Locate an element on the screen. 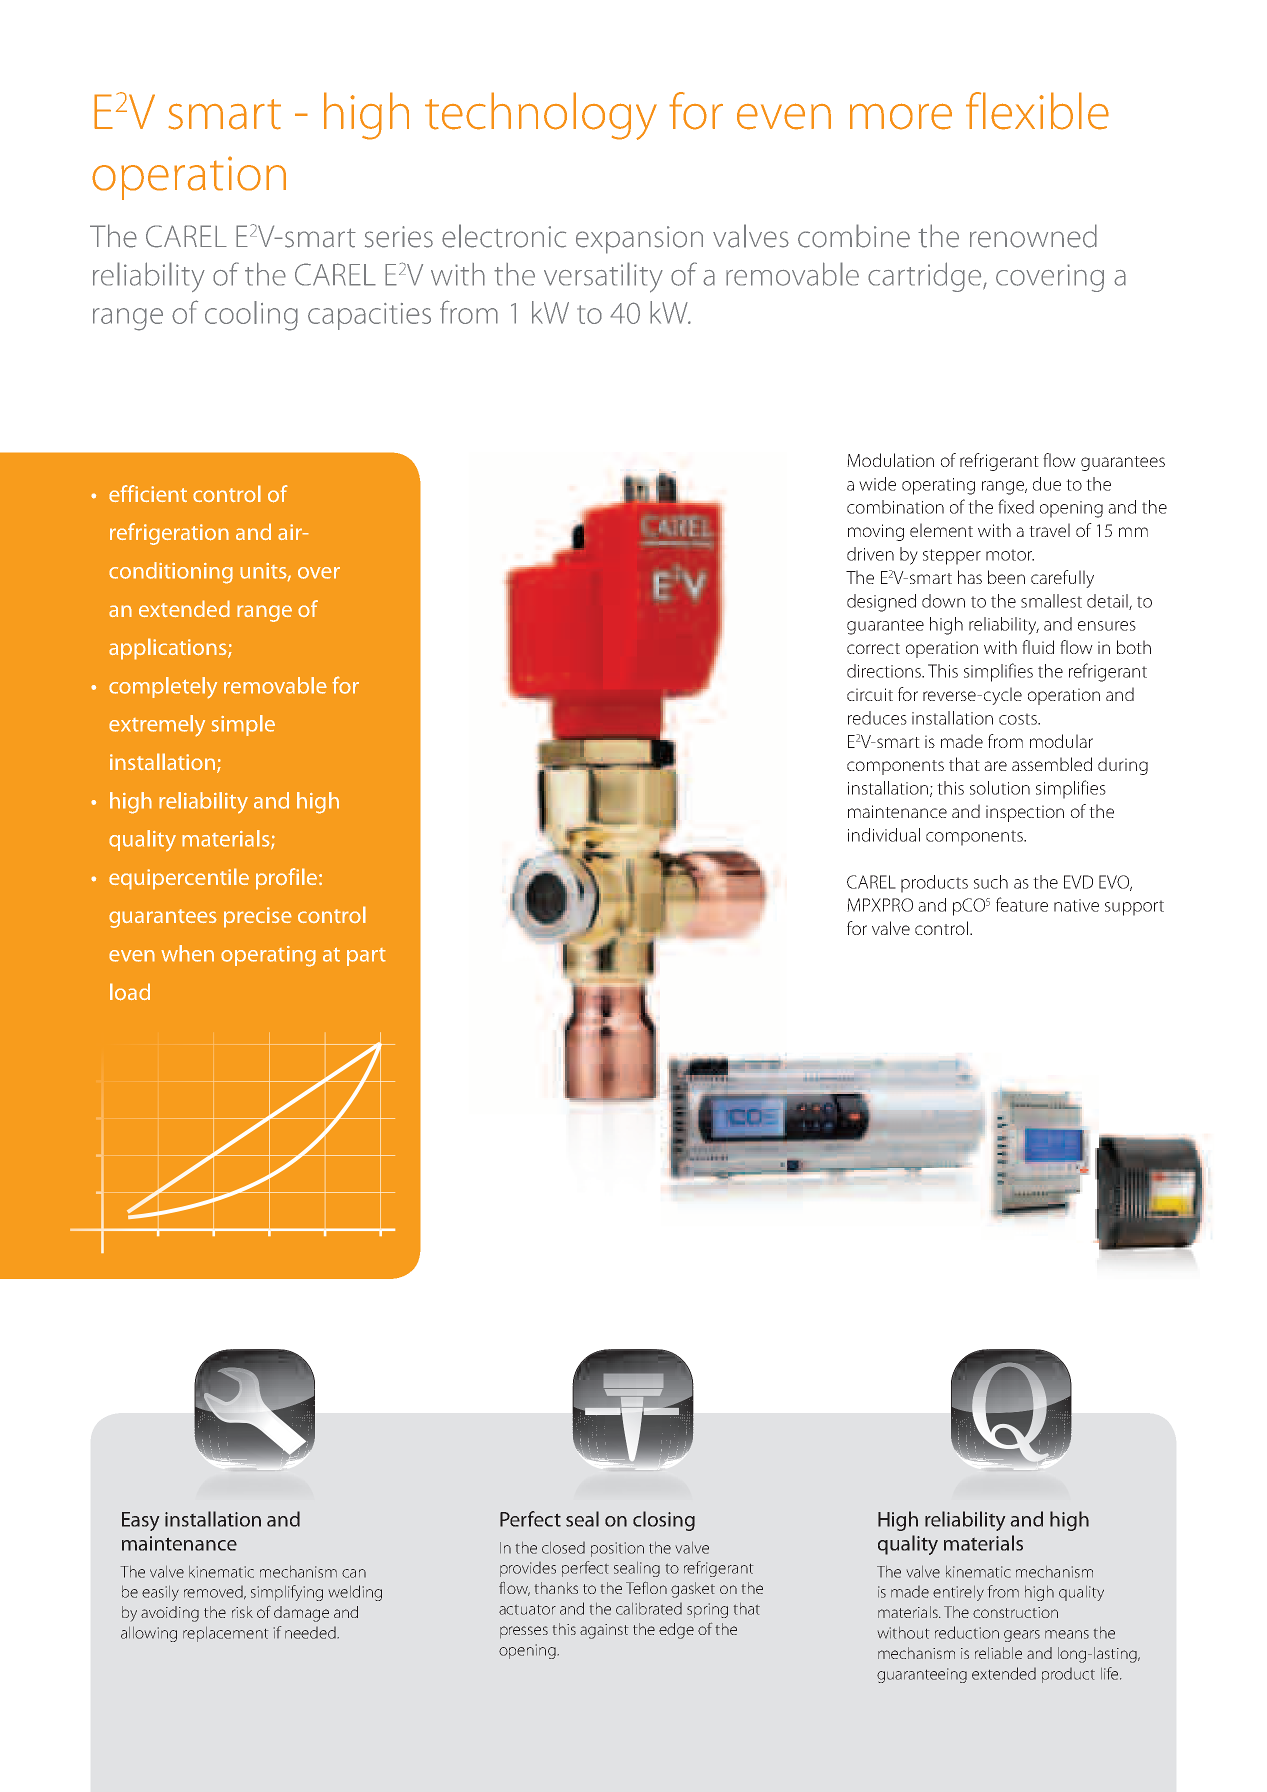  expansion is located at coordinates (639, 240).
